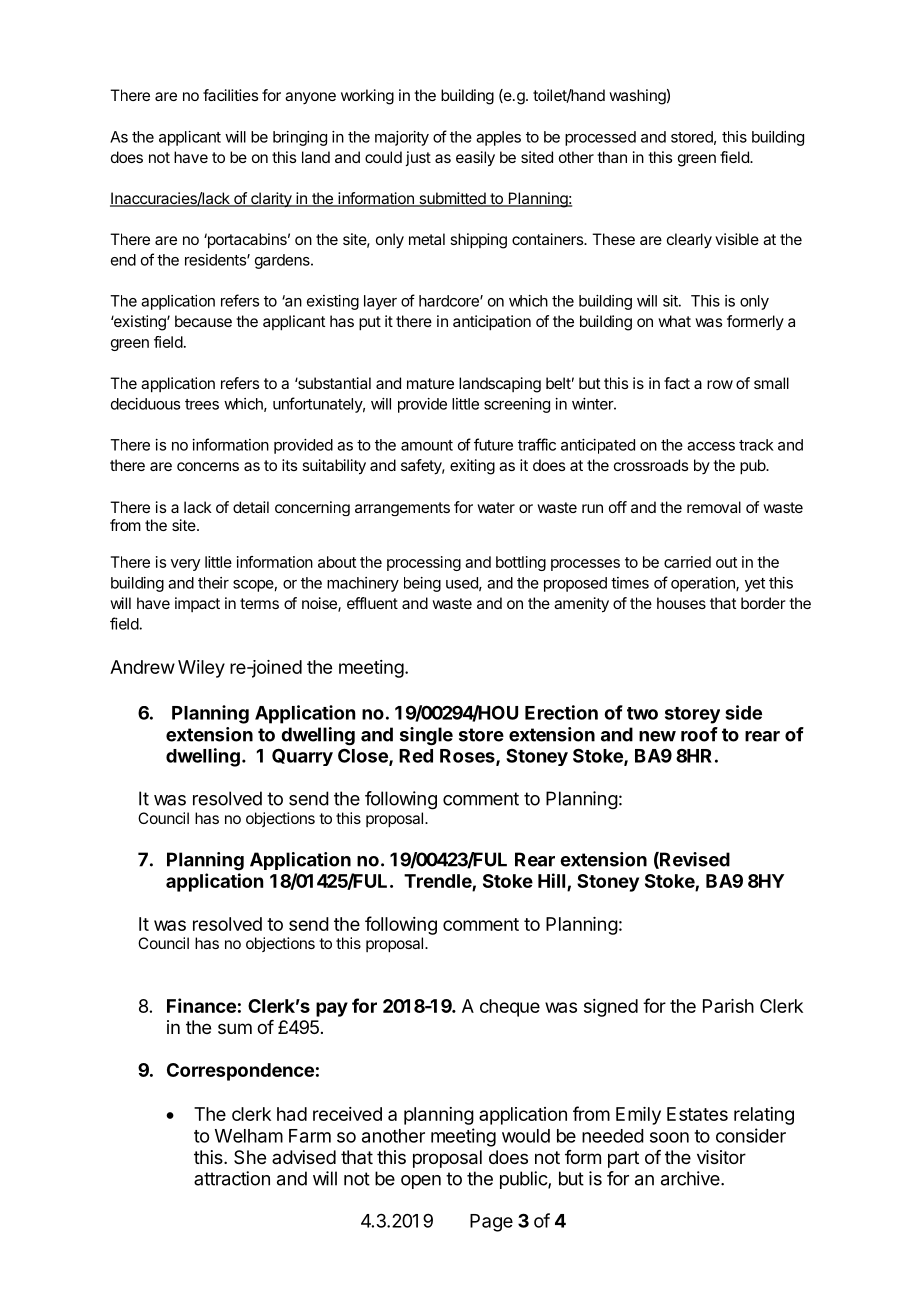 The width and height of the screenshot is (924, 1308). What do you see at coordinates (230, 95) in the screenshot?
I see `facilities` at bounding box center [230, 95].
